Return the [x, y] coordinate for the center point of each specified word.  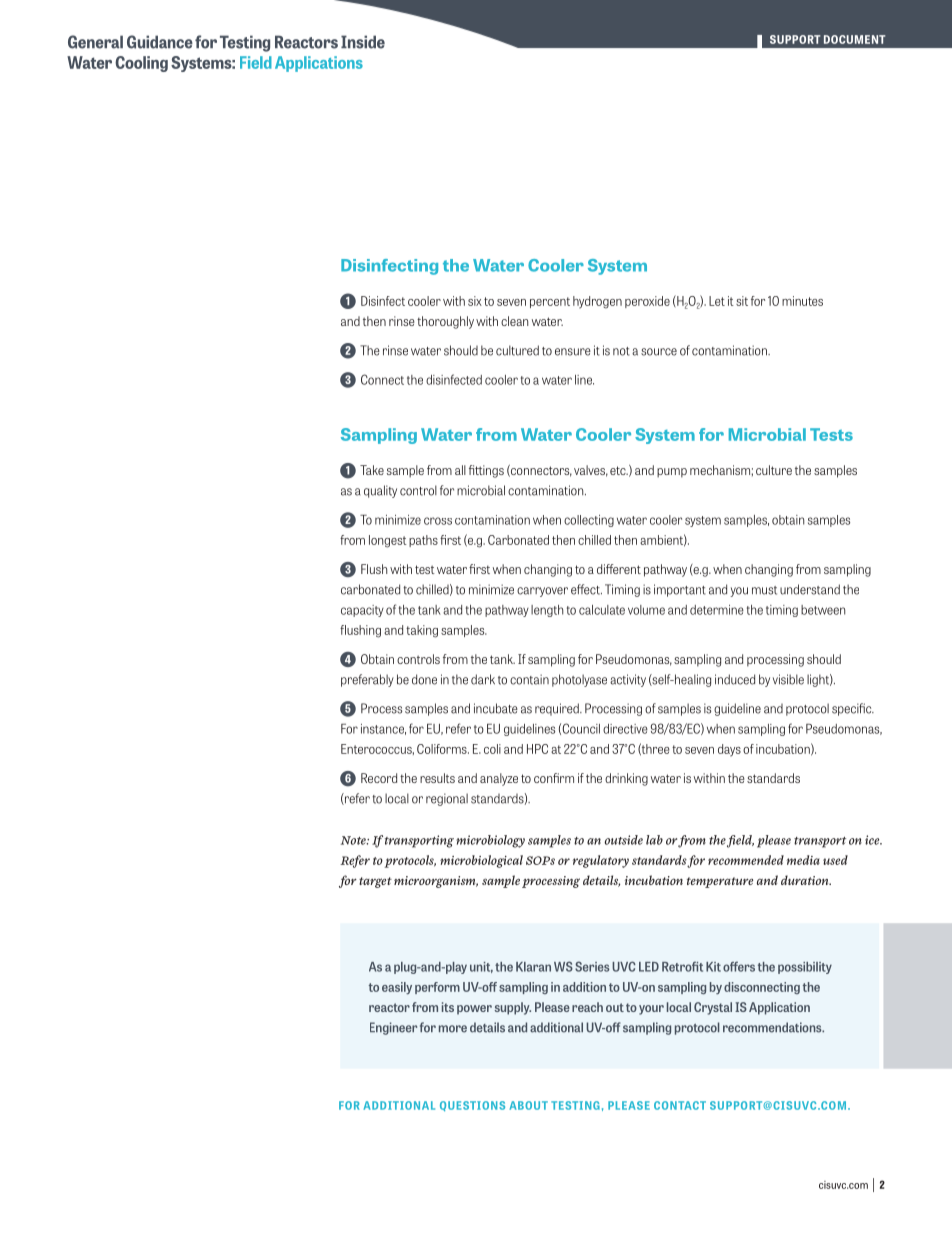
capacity [362, 611]
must [764, 590]
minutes [802, 301]
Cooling [141, 64]
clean [514, 321]
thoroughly [445, 322]
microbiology [490, 841]
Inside [363, 42]
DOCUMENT [854, 39]
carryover [542, 592]
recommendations [773, 1027]
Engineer [393, 1028]
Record [379, 778]
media [803, 860]
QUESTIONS [472, 1106]
